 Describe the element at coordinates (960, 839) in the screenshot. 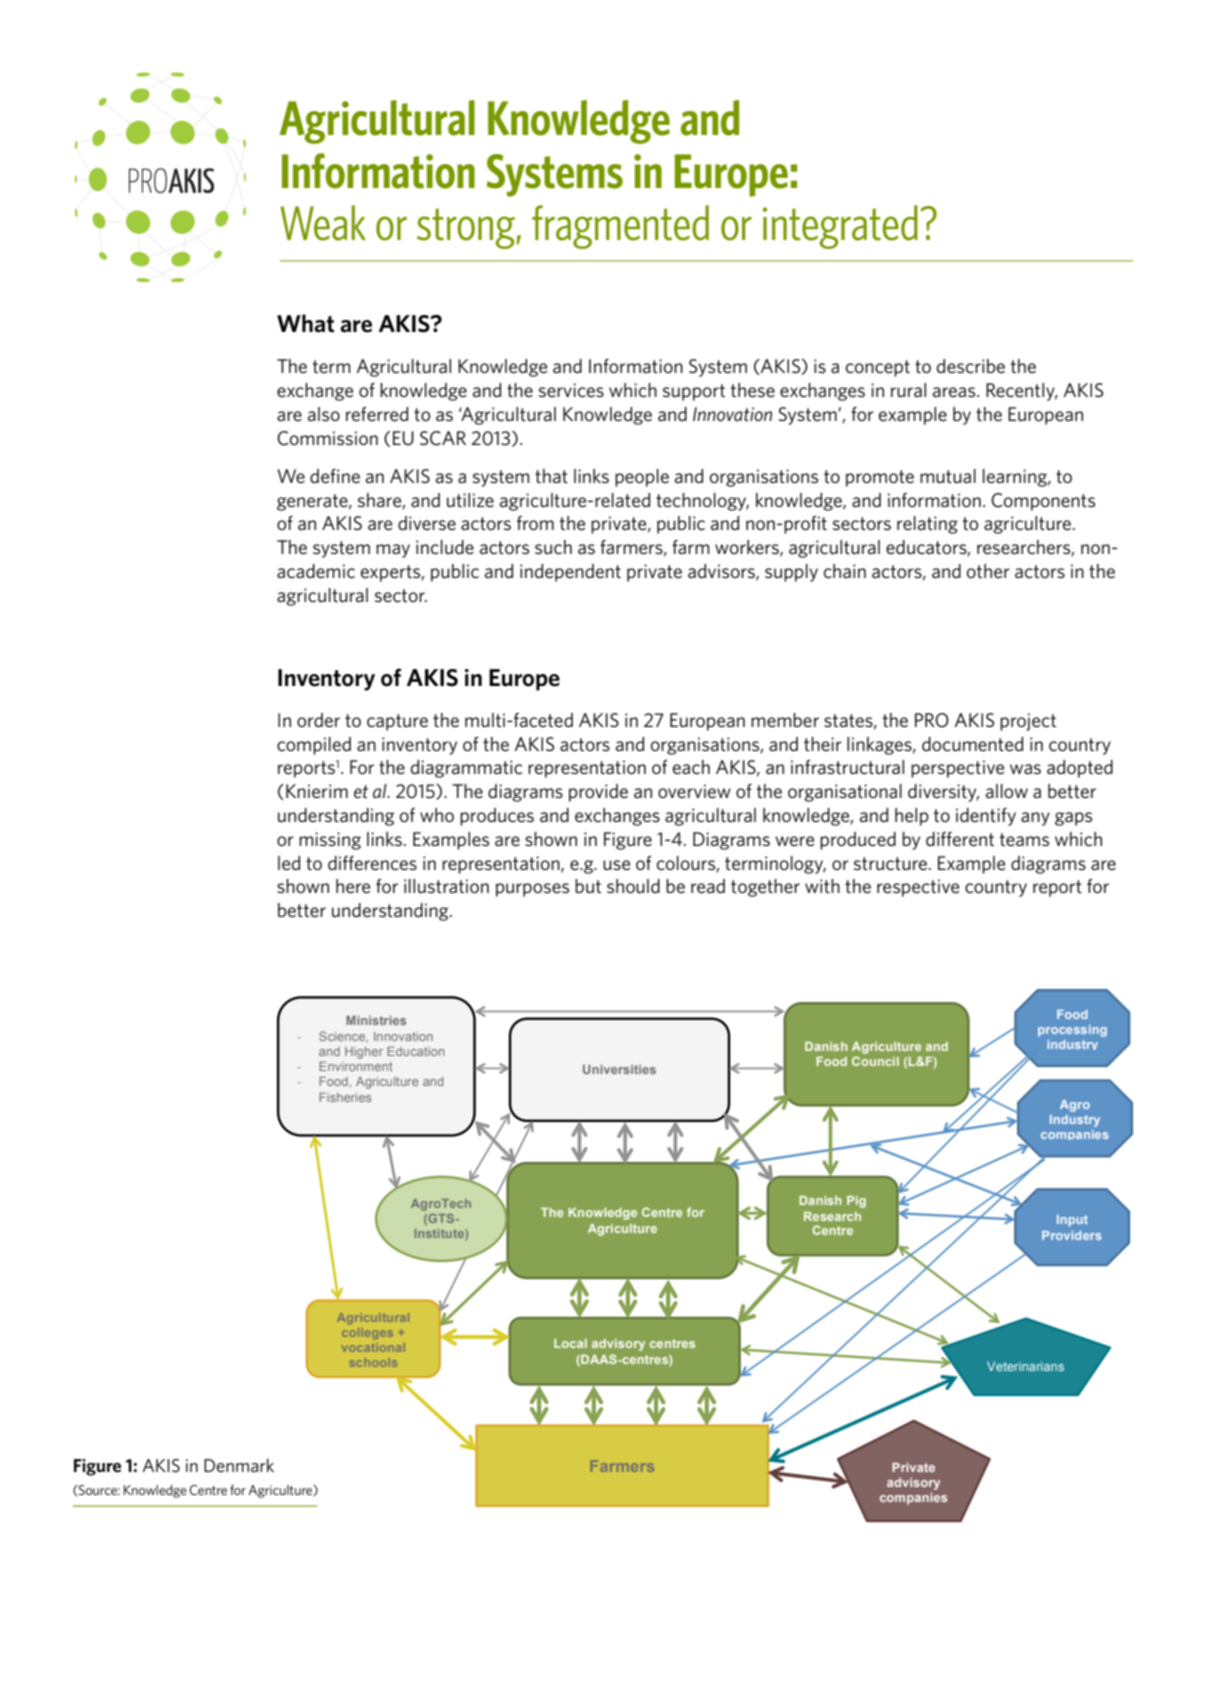

I see `different` at that location.
